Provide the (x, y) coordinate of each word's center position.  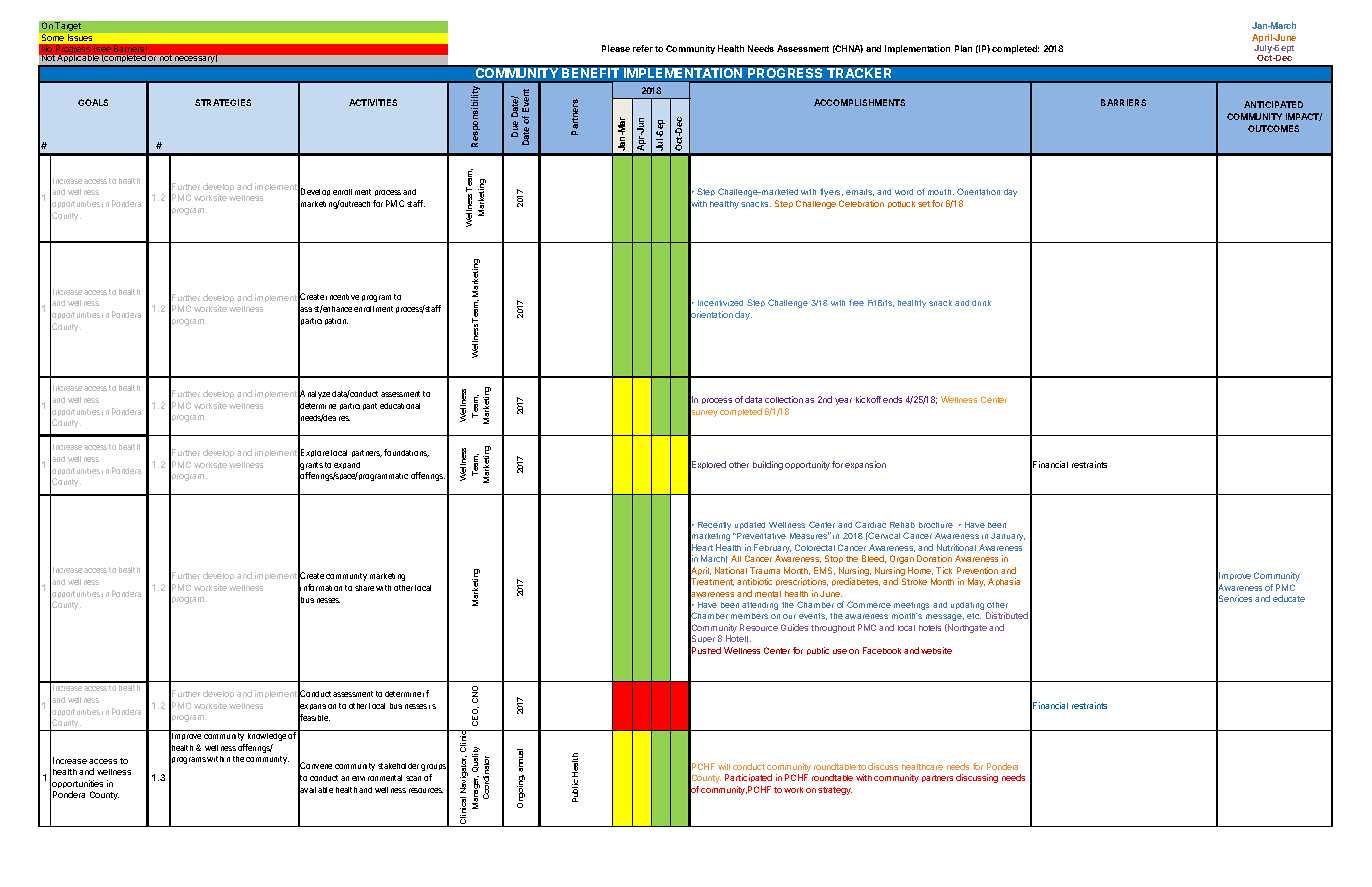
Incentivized (720, 303)
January (1008, 537)
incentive (342, 297)
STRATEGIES (223, 102)
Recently (714, 526)
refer (643, 48)
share (364, 588)
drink (981, 303)
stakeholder (398, 766)
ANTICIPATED (1273, 104)
